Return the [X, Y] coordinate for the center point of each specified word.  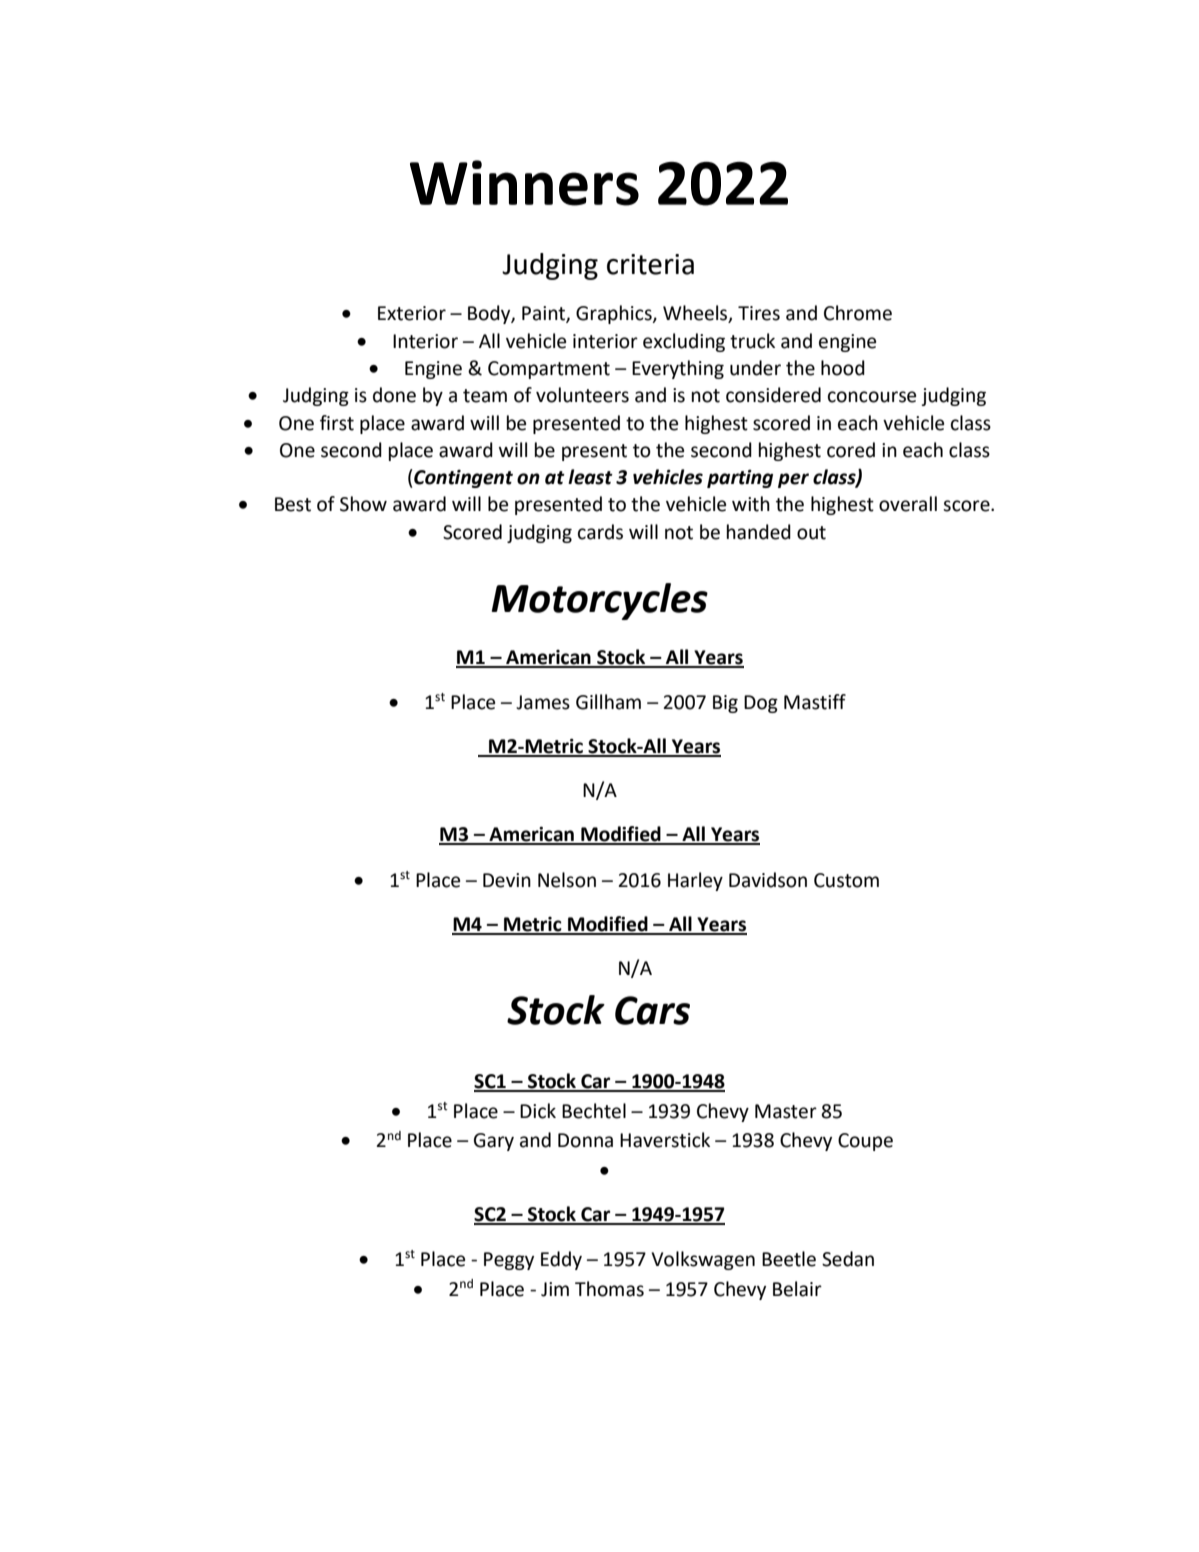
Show [363, 504]
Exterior [412, 313]
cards [600, 532]
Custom [846, 880]
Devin [507, 880]
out [811, 533]
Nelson [567, 880]
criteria [650, 264]
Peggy [509, 1261]
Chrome [858, 313]
